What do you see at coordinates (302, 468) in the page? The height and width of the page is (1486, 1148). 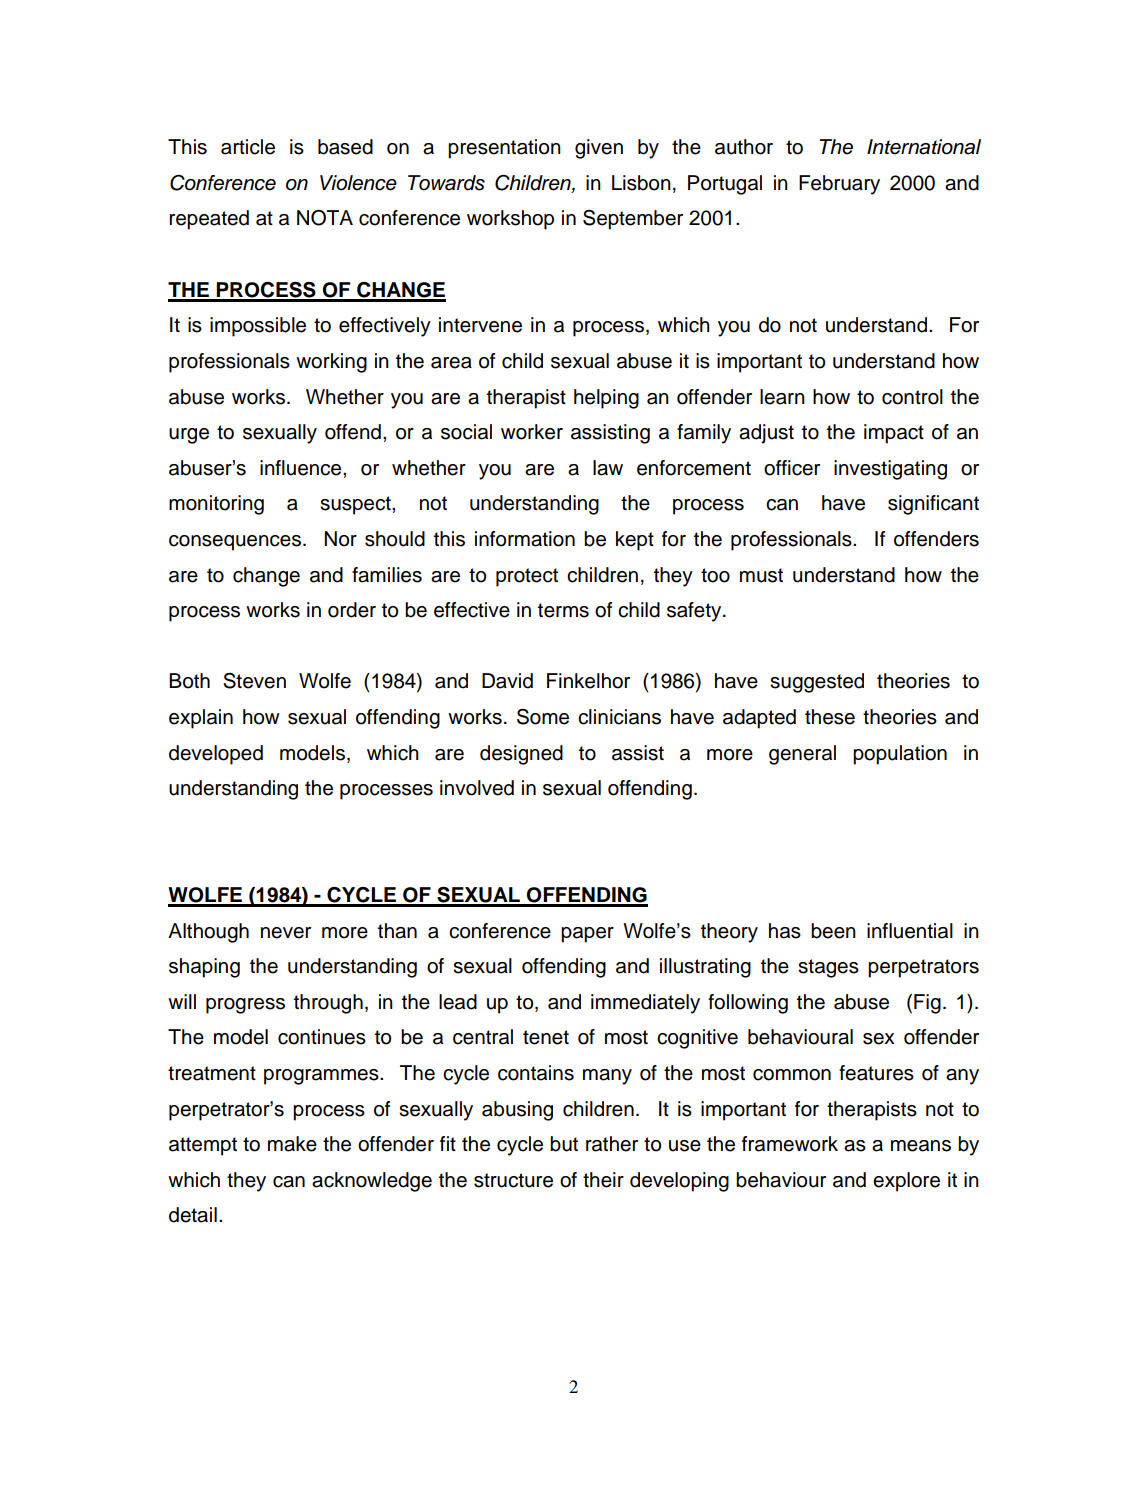 I see `influence` at bounding box center [302, 468].
